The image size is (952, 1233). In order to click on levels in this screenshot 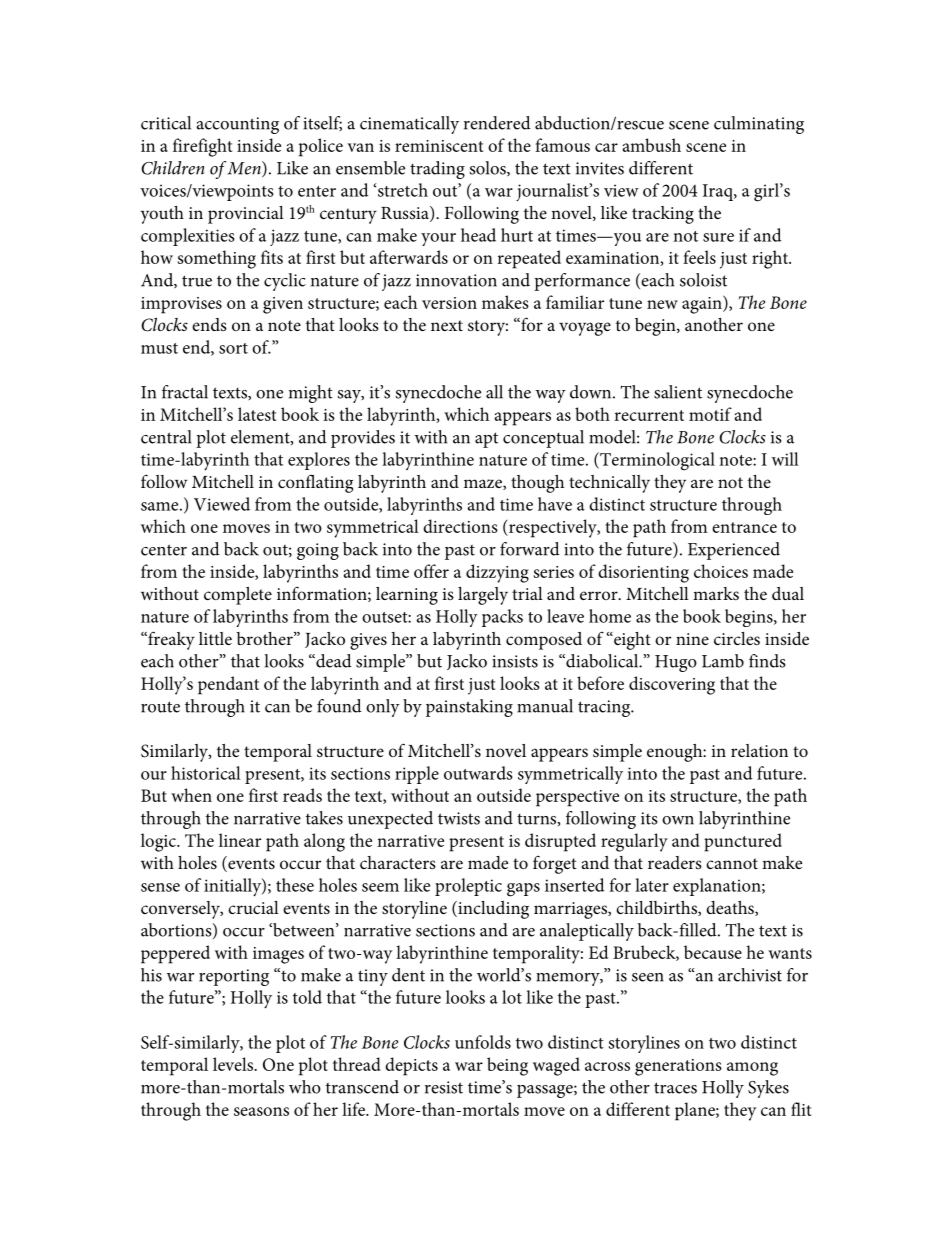, I will do `click(234, 1064)`.
